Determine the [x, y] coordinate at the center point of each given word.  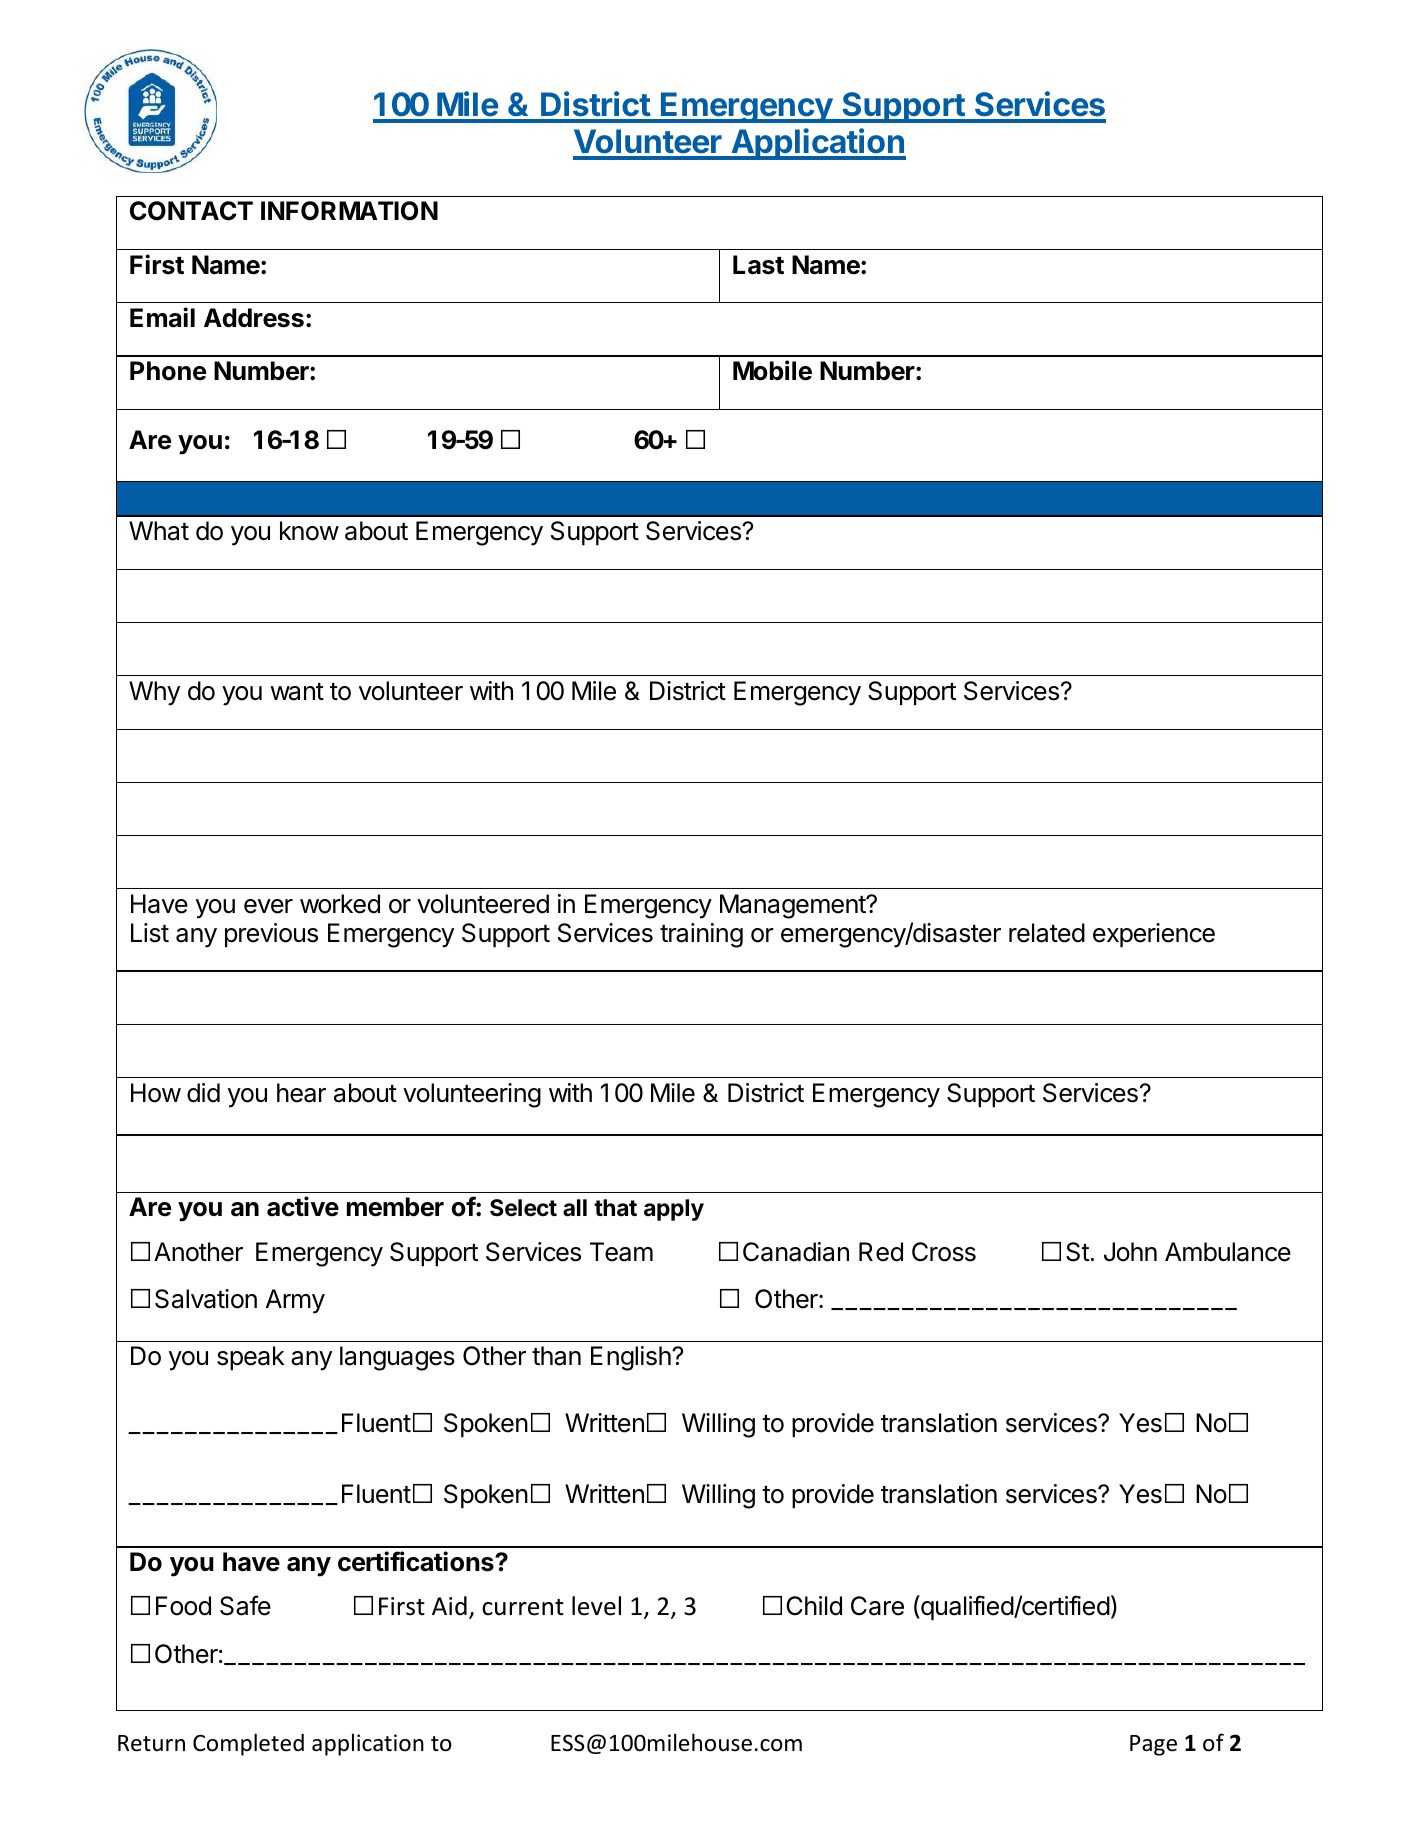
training [701, 935]
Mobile [772, 370]
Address [254, 318]
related [1047, 933]
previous [271, 935]
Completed [248, 1744]
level [596, 1606]
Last [758, 265]
